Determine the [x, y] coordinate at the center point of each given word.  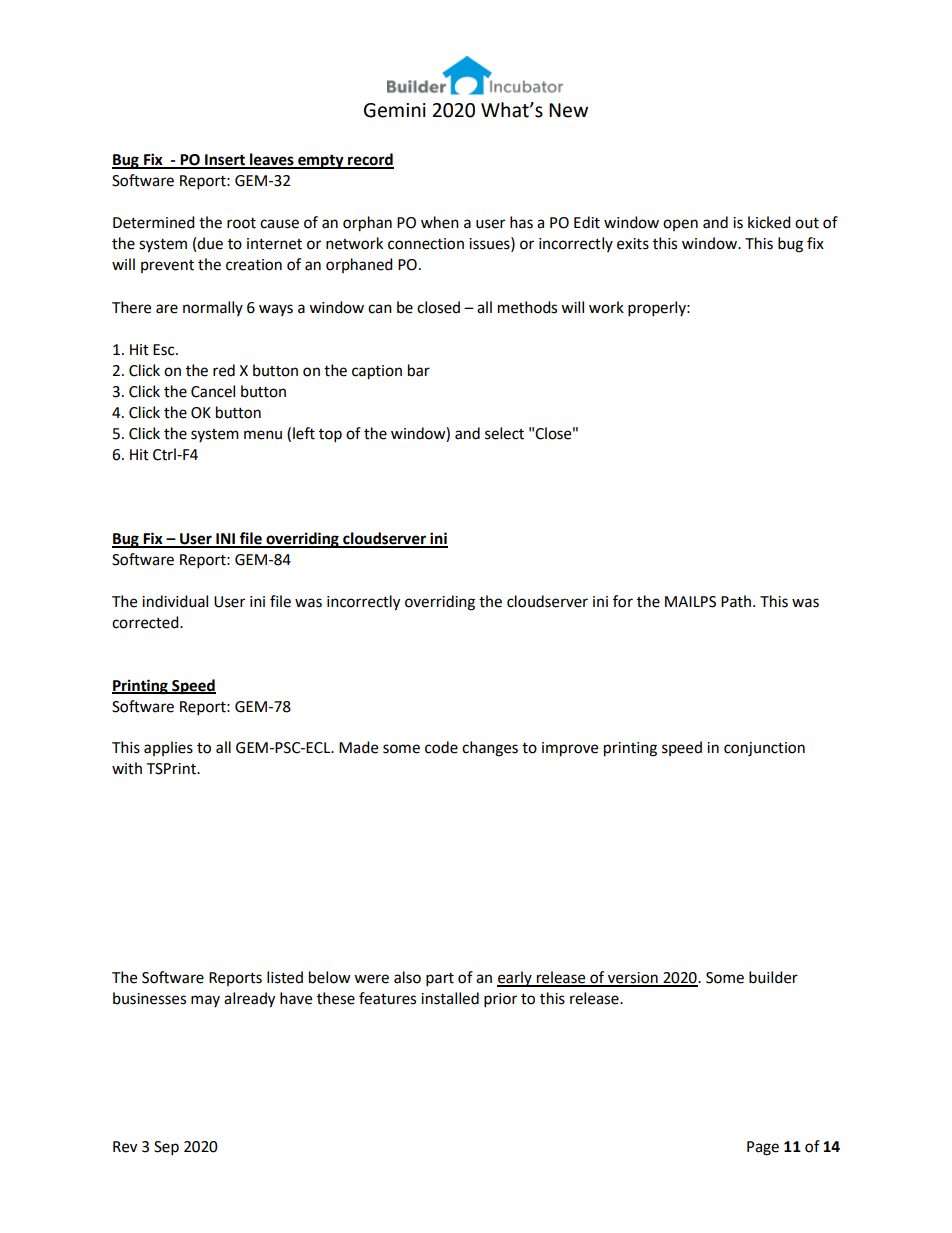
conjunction [764, 749]
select [504, 433]
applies [168, 748]
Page [763, 1148]
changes [490, 749]
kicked [769, 222]
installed [450, 998]
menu [263, 435]
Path [737, 601]
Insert [225, 161]
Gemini [395, 110]
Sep [166, 1148]
